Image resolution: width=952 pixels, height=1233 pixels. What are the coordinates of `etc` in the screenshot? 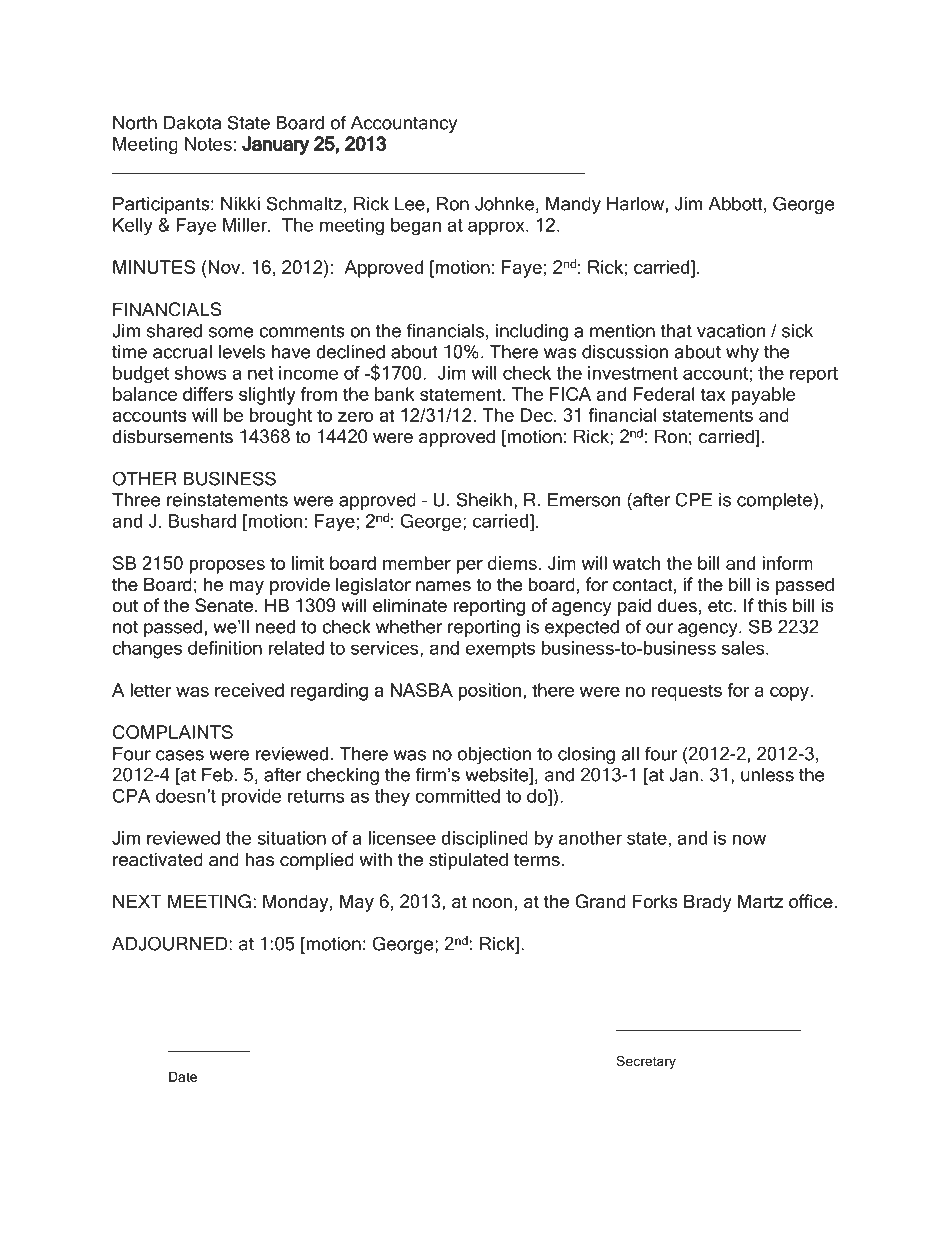 It's located at (721, 606).
